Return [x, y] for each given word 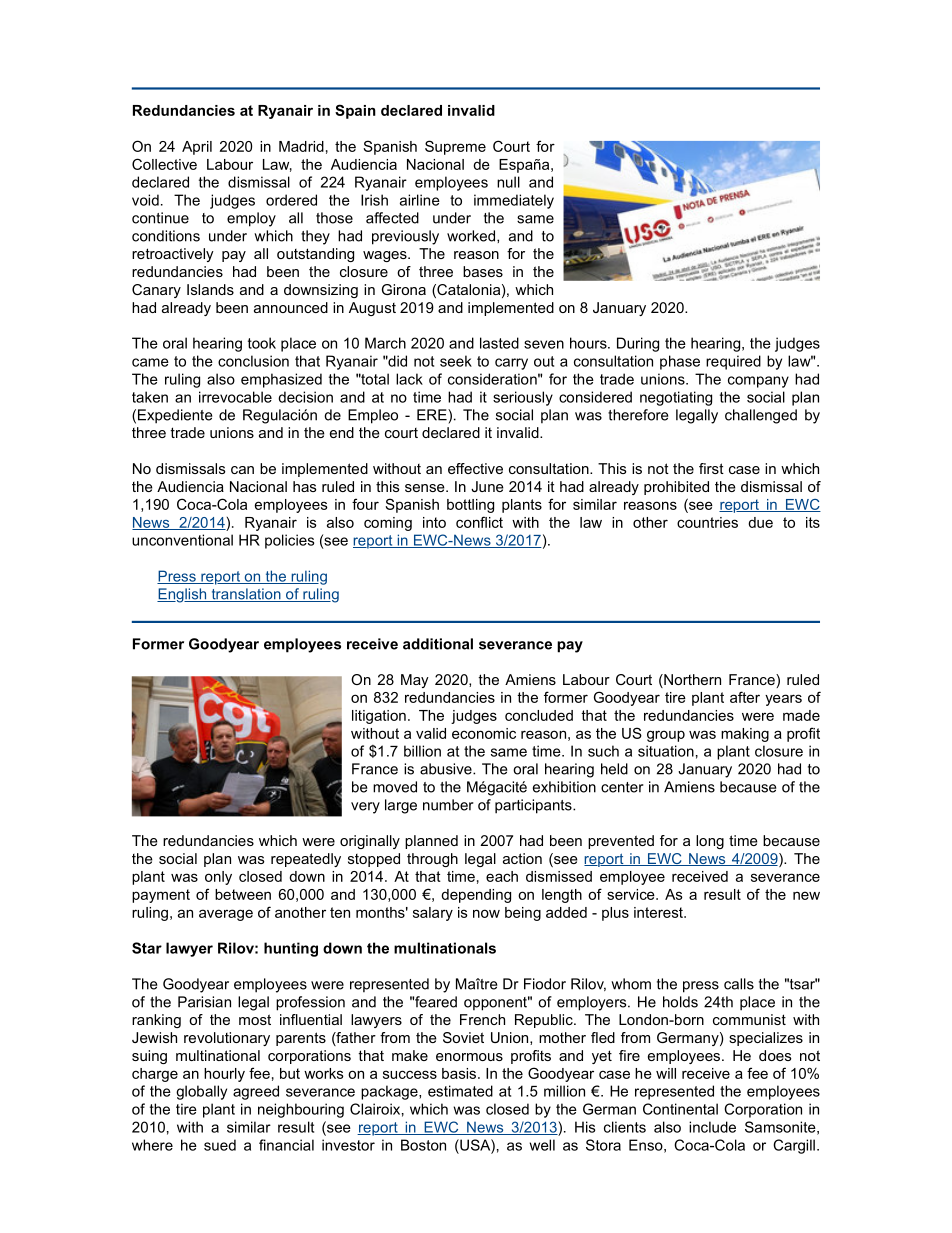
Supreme [455, 147]
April [197, 148]
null [508, 182]
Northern [691, 681]
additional [438, 644]
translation [246, 595]
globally [201, 1092]
